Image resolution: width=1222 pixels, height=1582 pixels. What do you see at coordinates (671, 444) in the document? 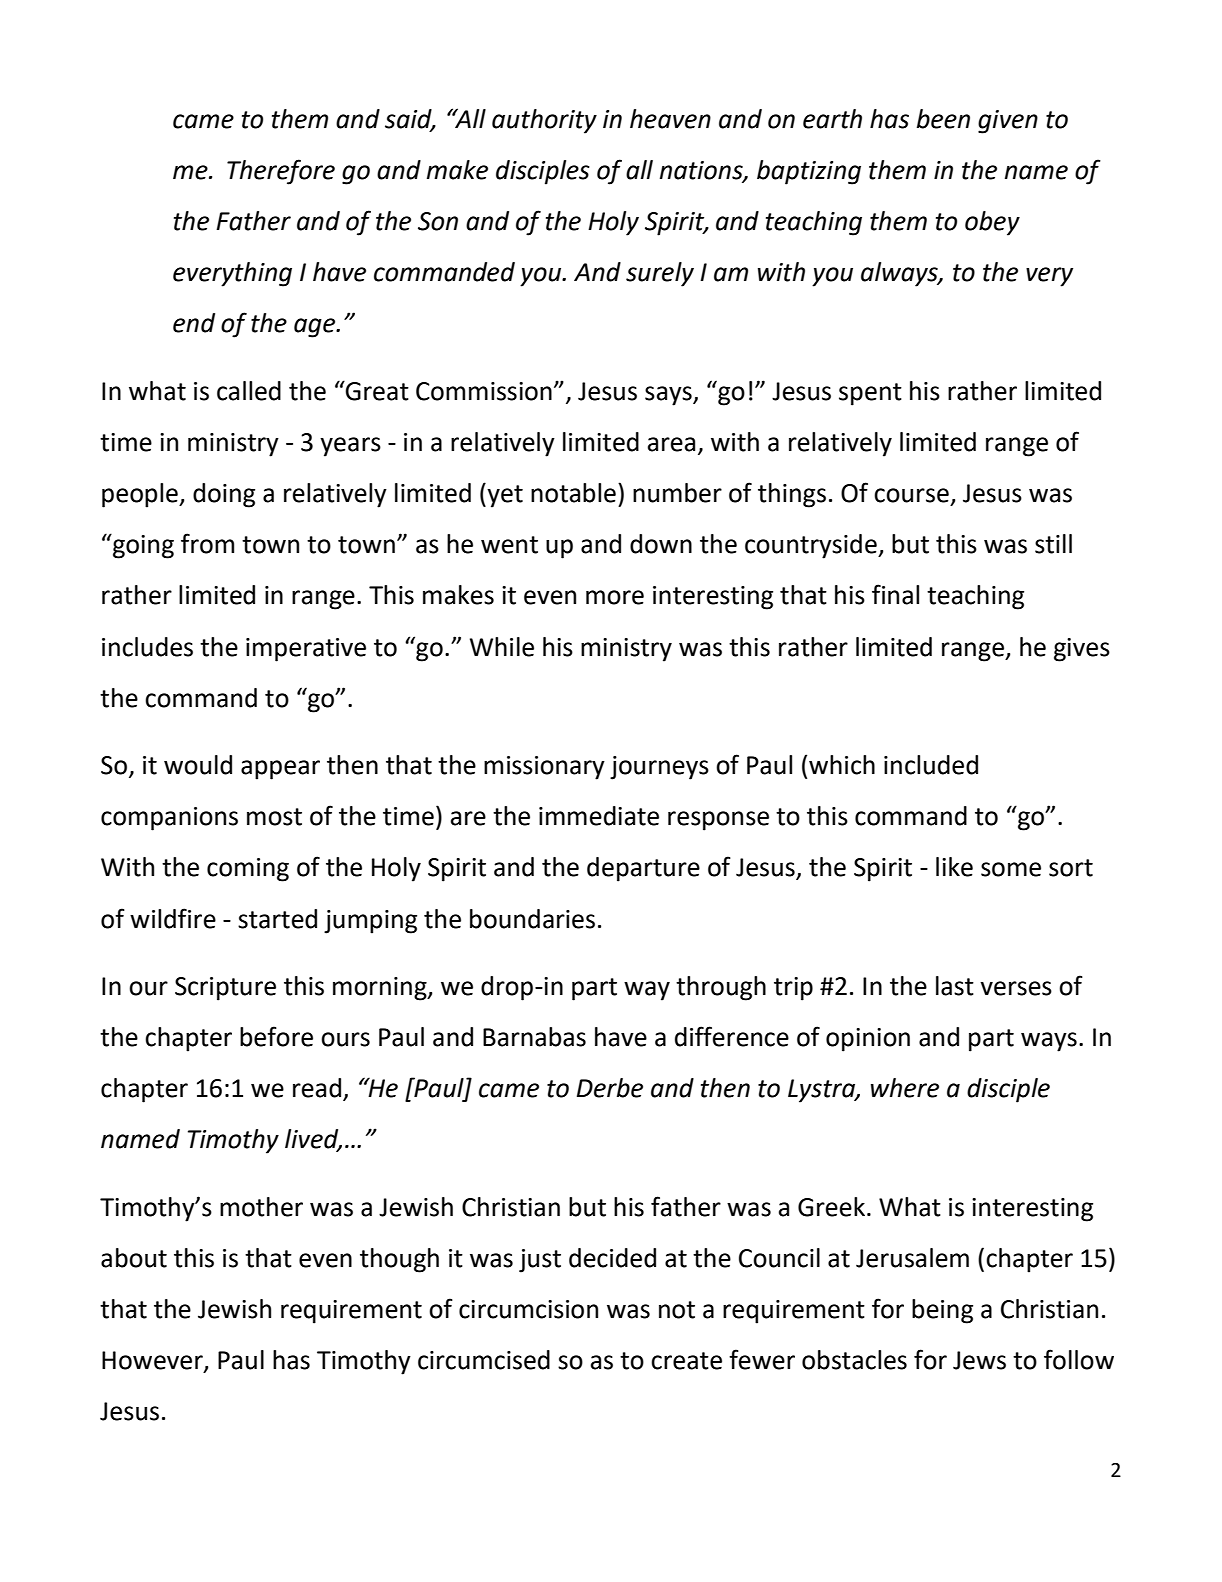
I see `area` at bounding box center [671, 444].
